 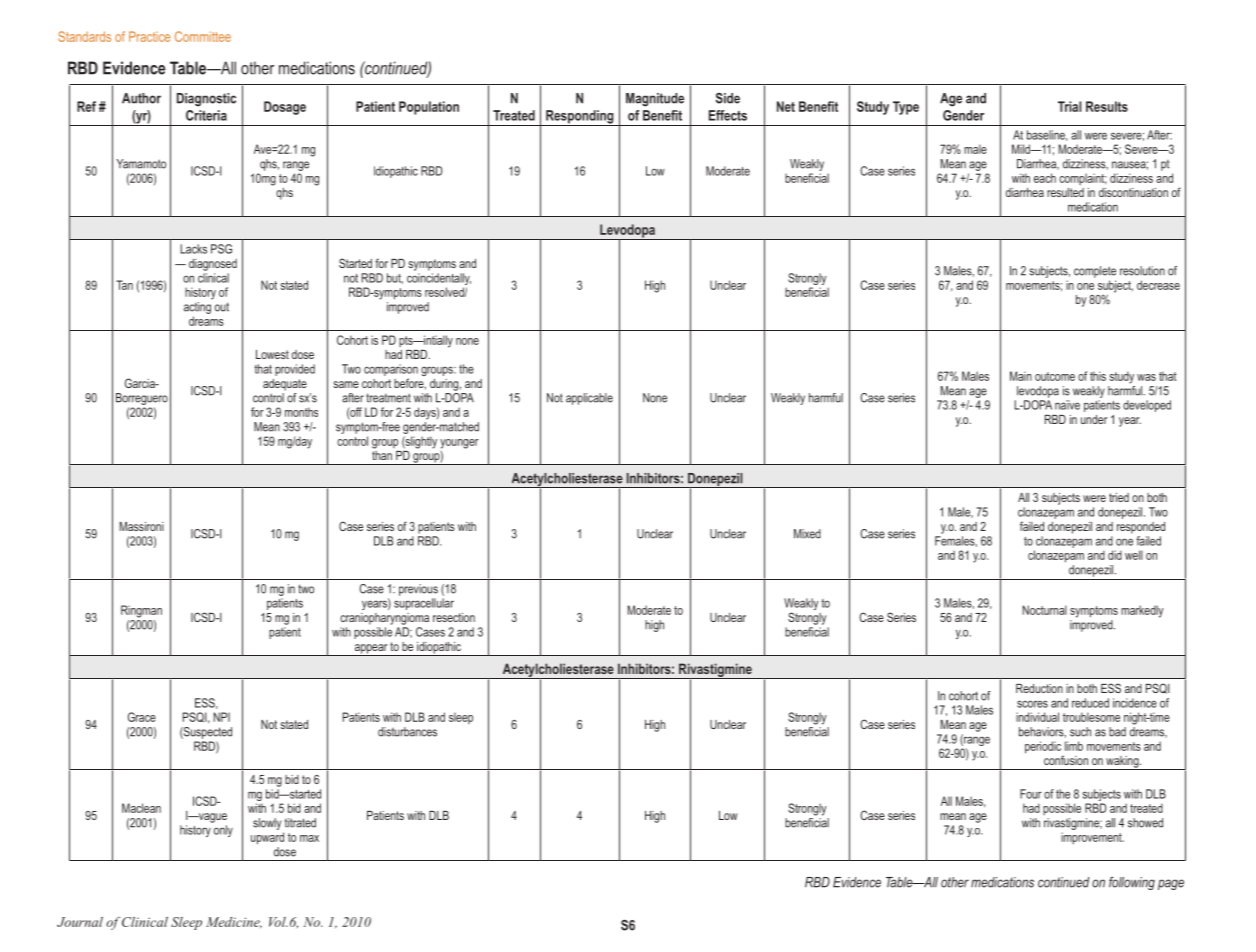 I want to click on Committee, so click(x=203, y=36).
